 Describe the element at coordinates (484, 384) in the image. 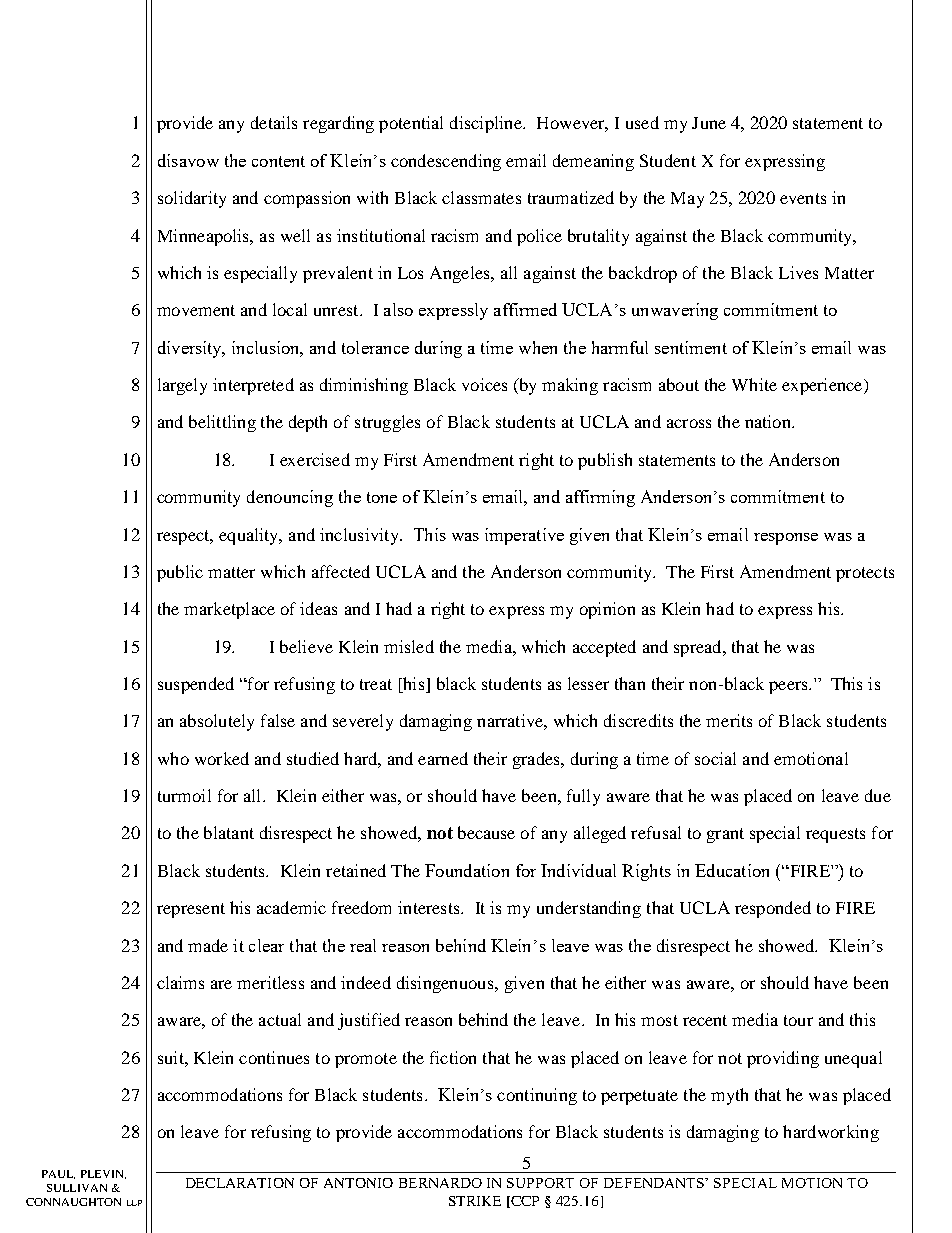

I see `voices` at that location.
